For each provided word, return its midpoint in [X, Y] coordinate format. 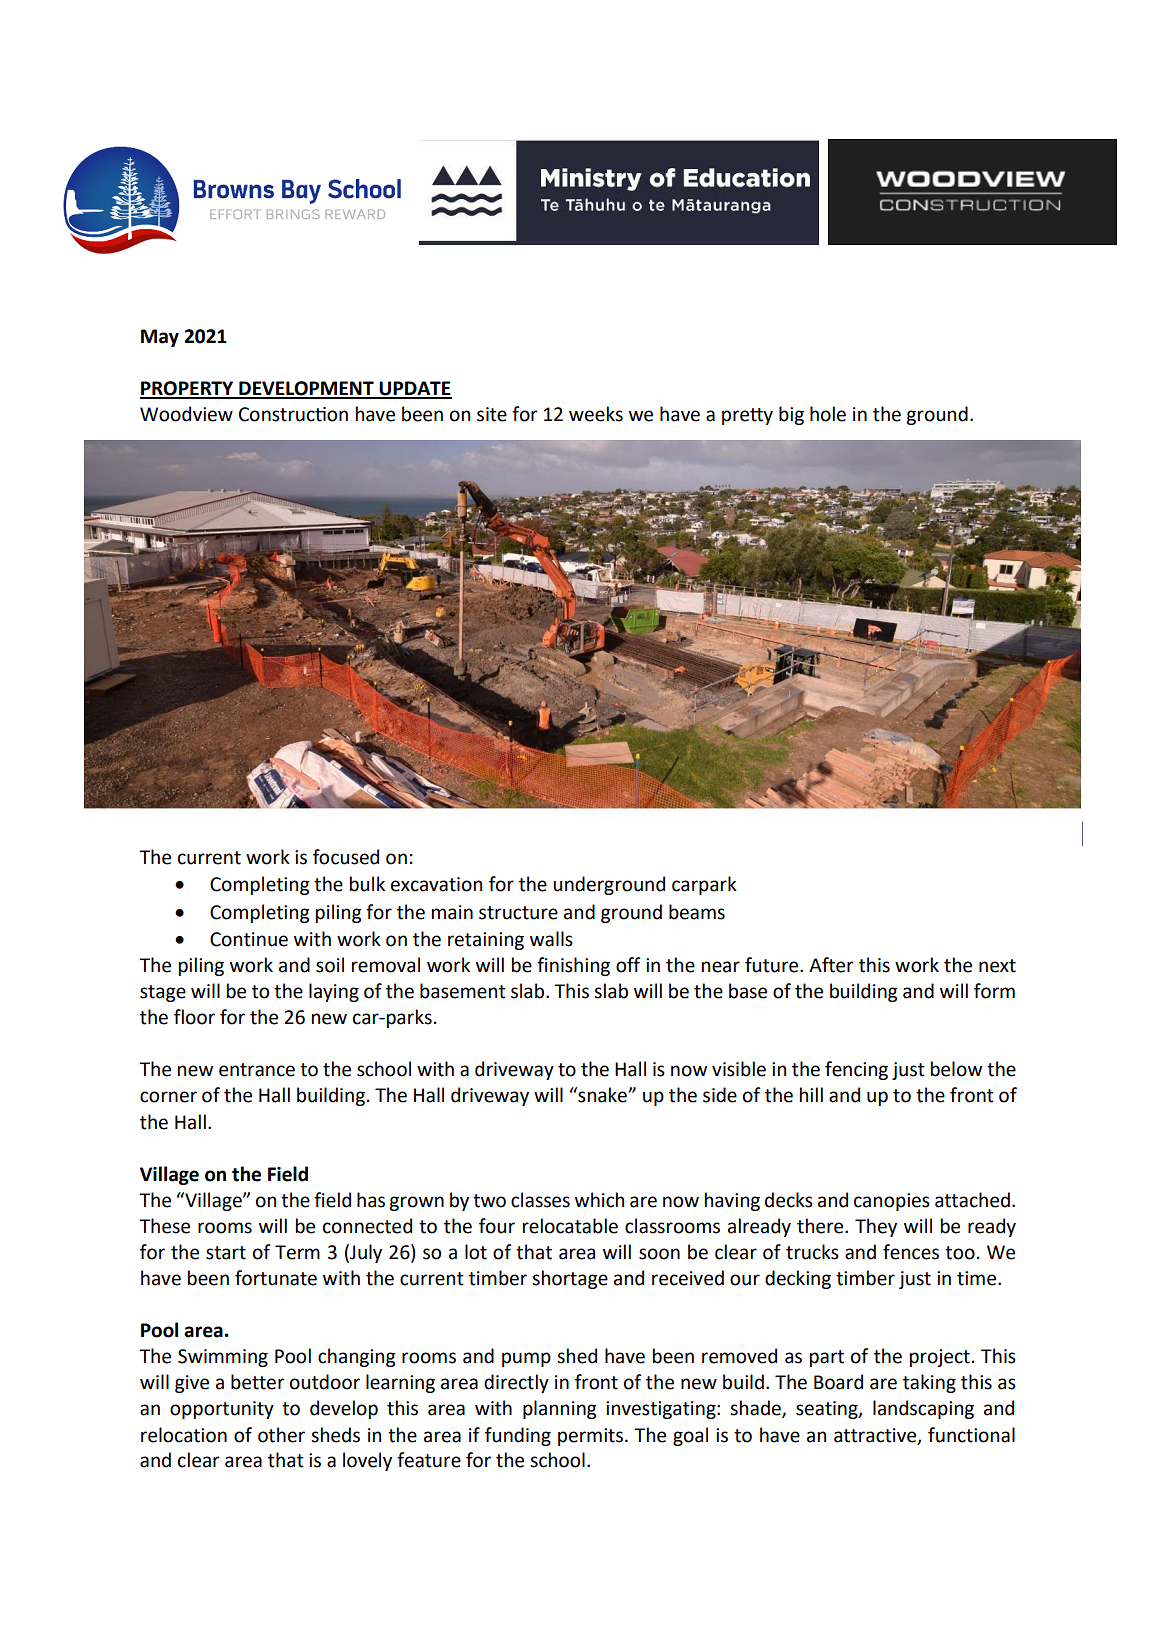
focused [346, 857]
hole [828, 414]
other [281, 1435]
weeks [596, 414]
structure [518, 913]
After [831, 965]
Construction [293, 414]
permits [590, 1437]
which [599, 1200]
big [791, 415]
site [492, 414]
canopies [892, 1202]
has [371, 1200]
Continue [249, 939]
